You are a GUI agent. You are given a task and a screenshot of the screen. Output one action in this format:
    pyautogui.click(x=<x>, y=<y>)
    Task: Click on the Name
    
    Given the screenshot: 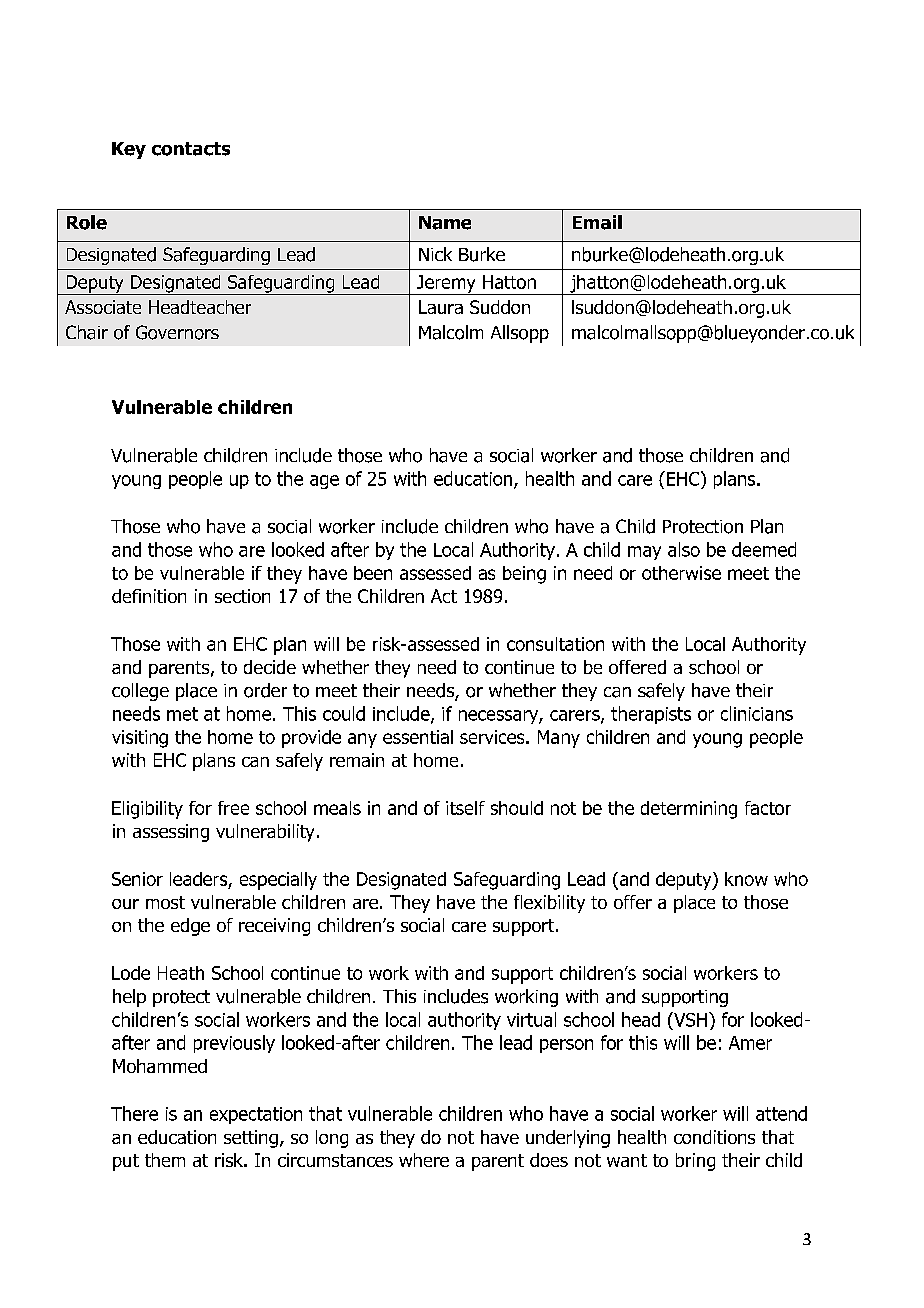 What is the action you would take?
    pyautogui.click(x=445, y=223)
